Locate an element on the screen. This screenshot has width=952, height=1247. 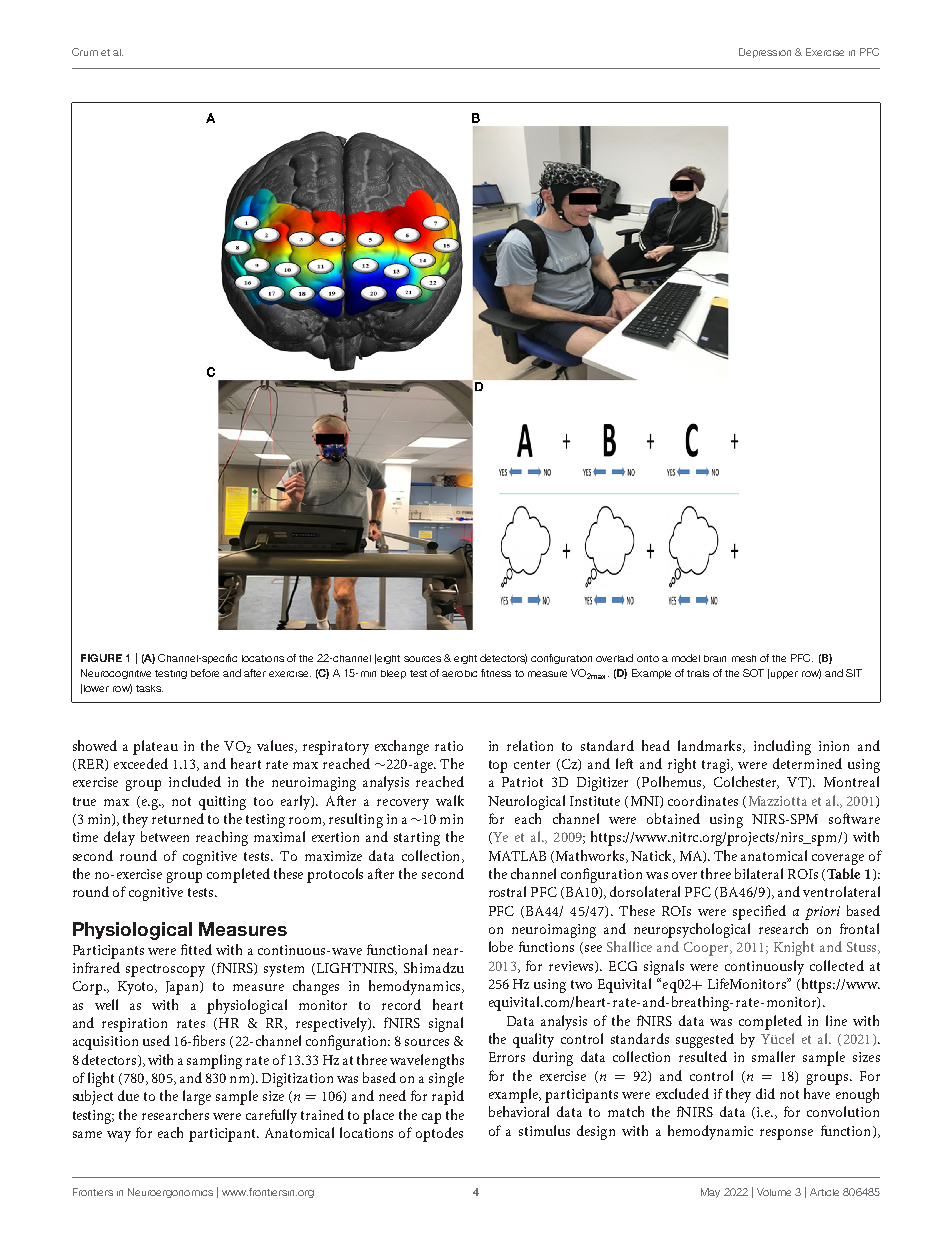
mesh is located at coordinates (744, 658).
